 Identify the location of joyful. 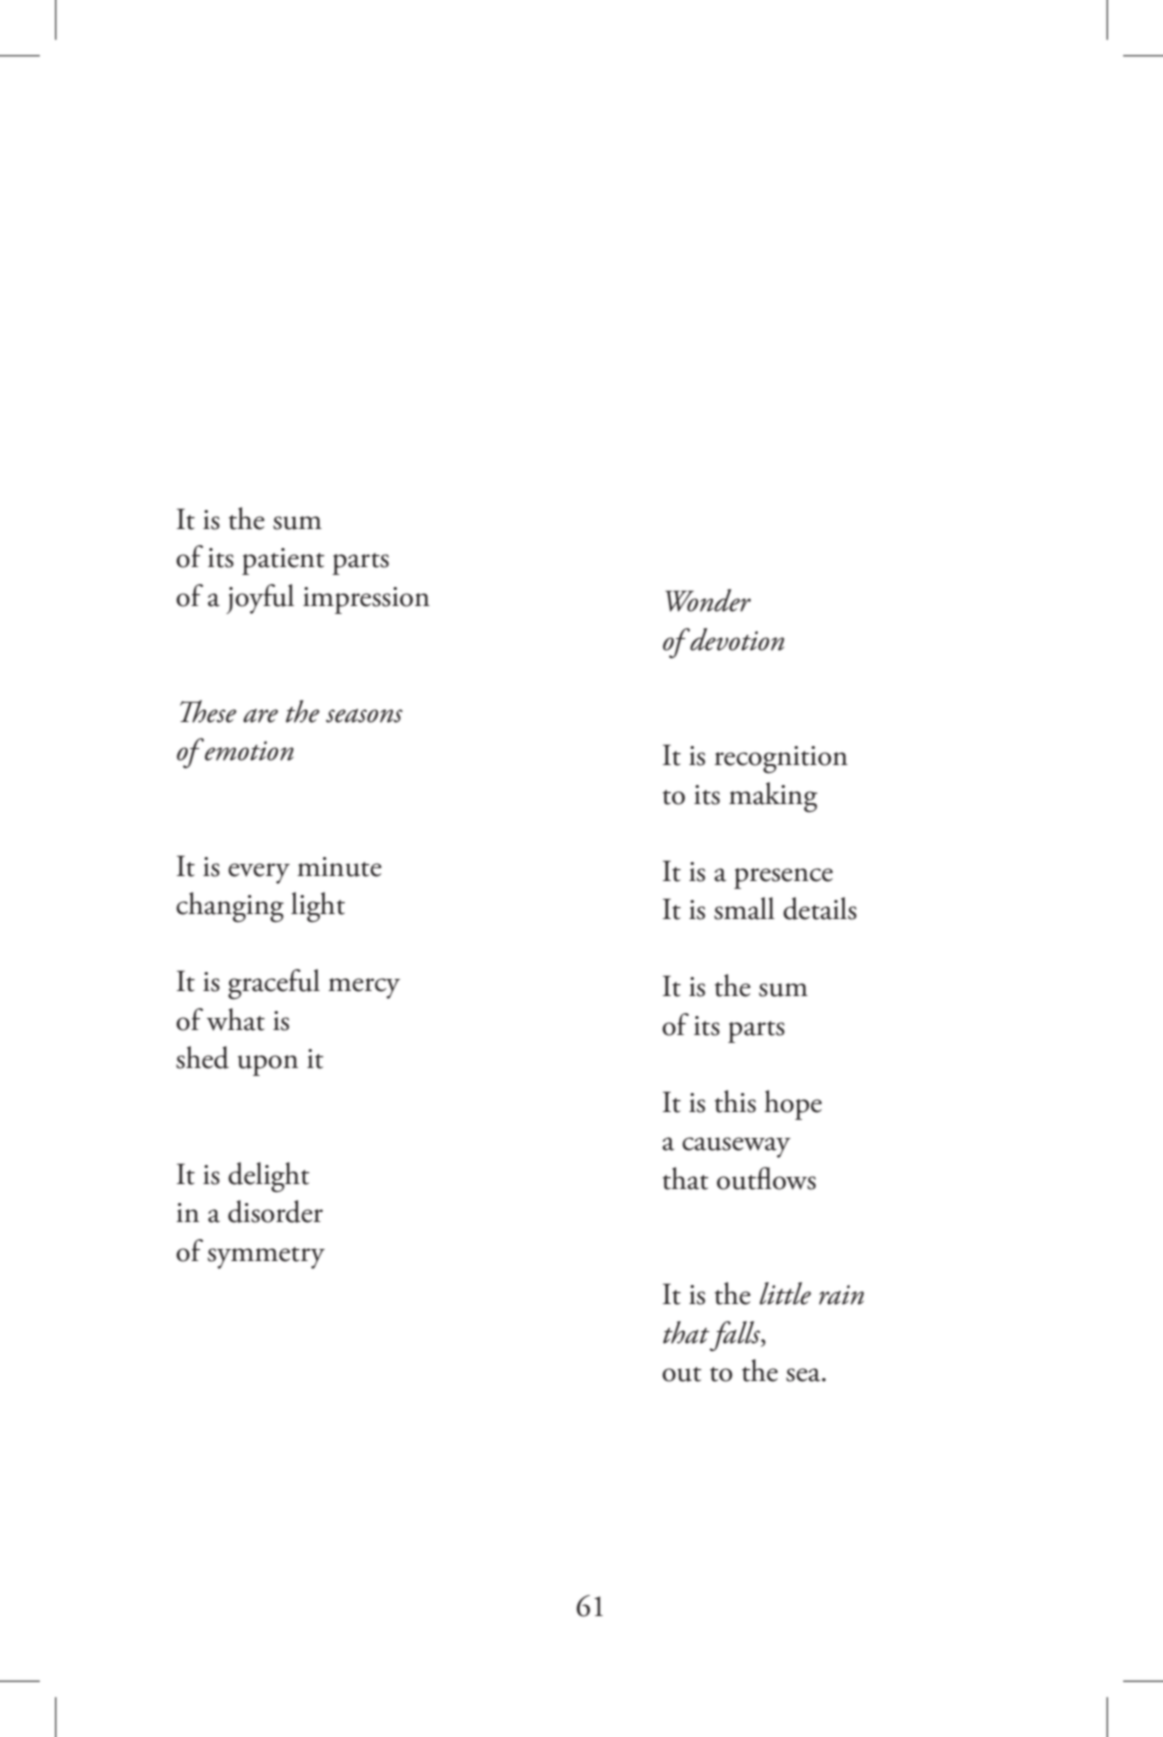
(260, 599).
